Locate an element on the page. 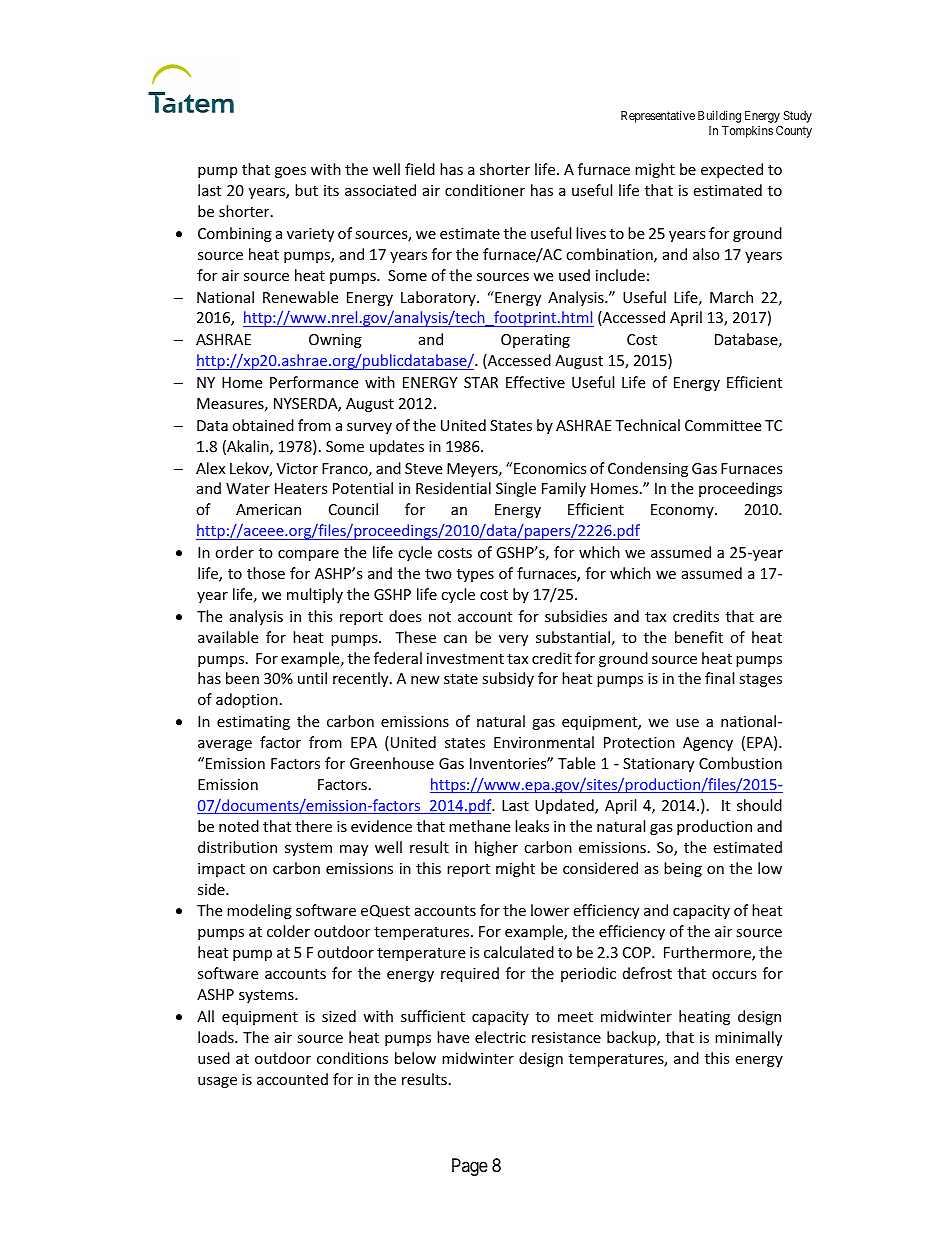 The height and width of the page is (1233, 952). Committee is located at coordinates (723, 425).
